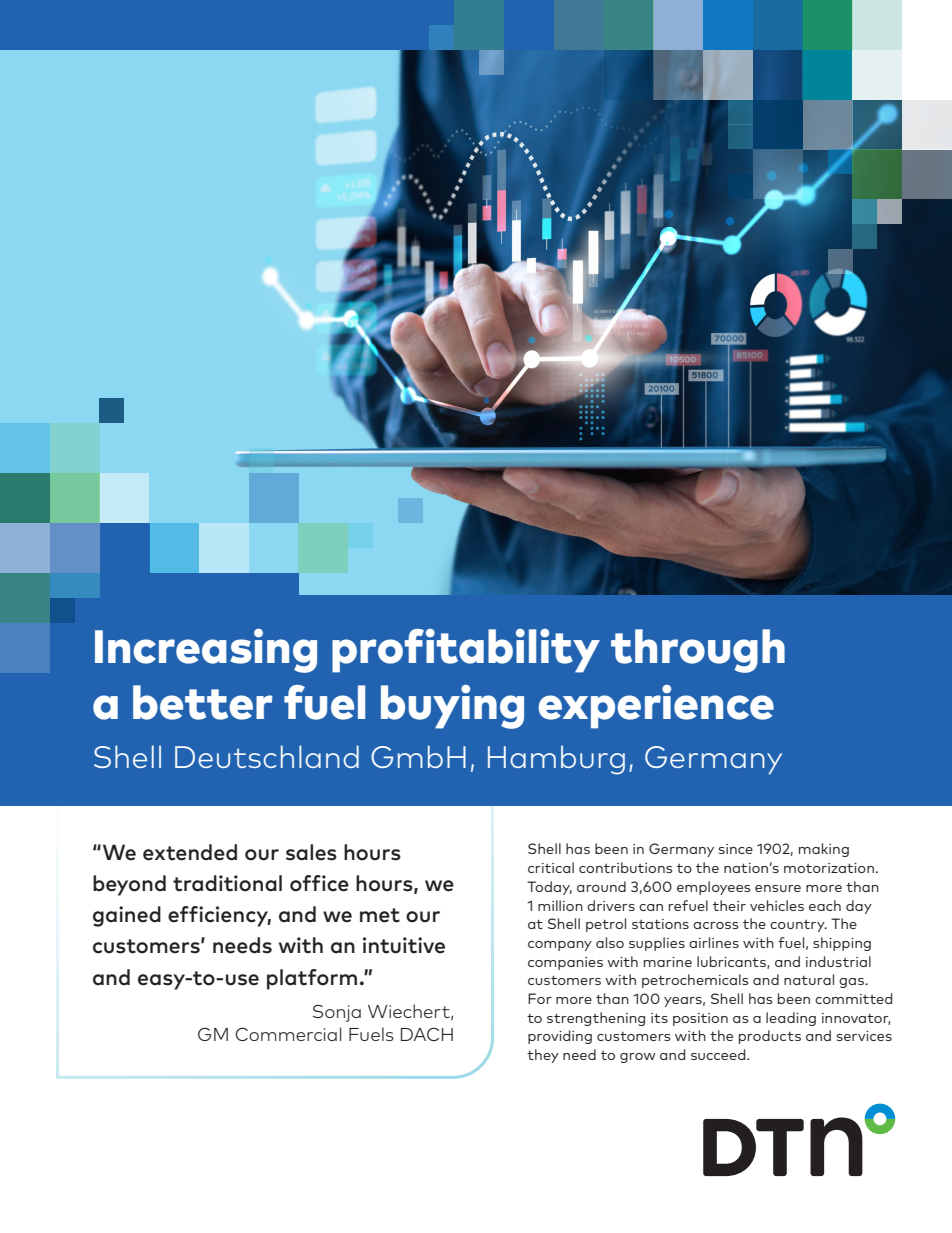 This screenshot has height=1233, width=952. Describe the element at coordinates (127, 916) in the screenshot. I see `gained` at that location.
